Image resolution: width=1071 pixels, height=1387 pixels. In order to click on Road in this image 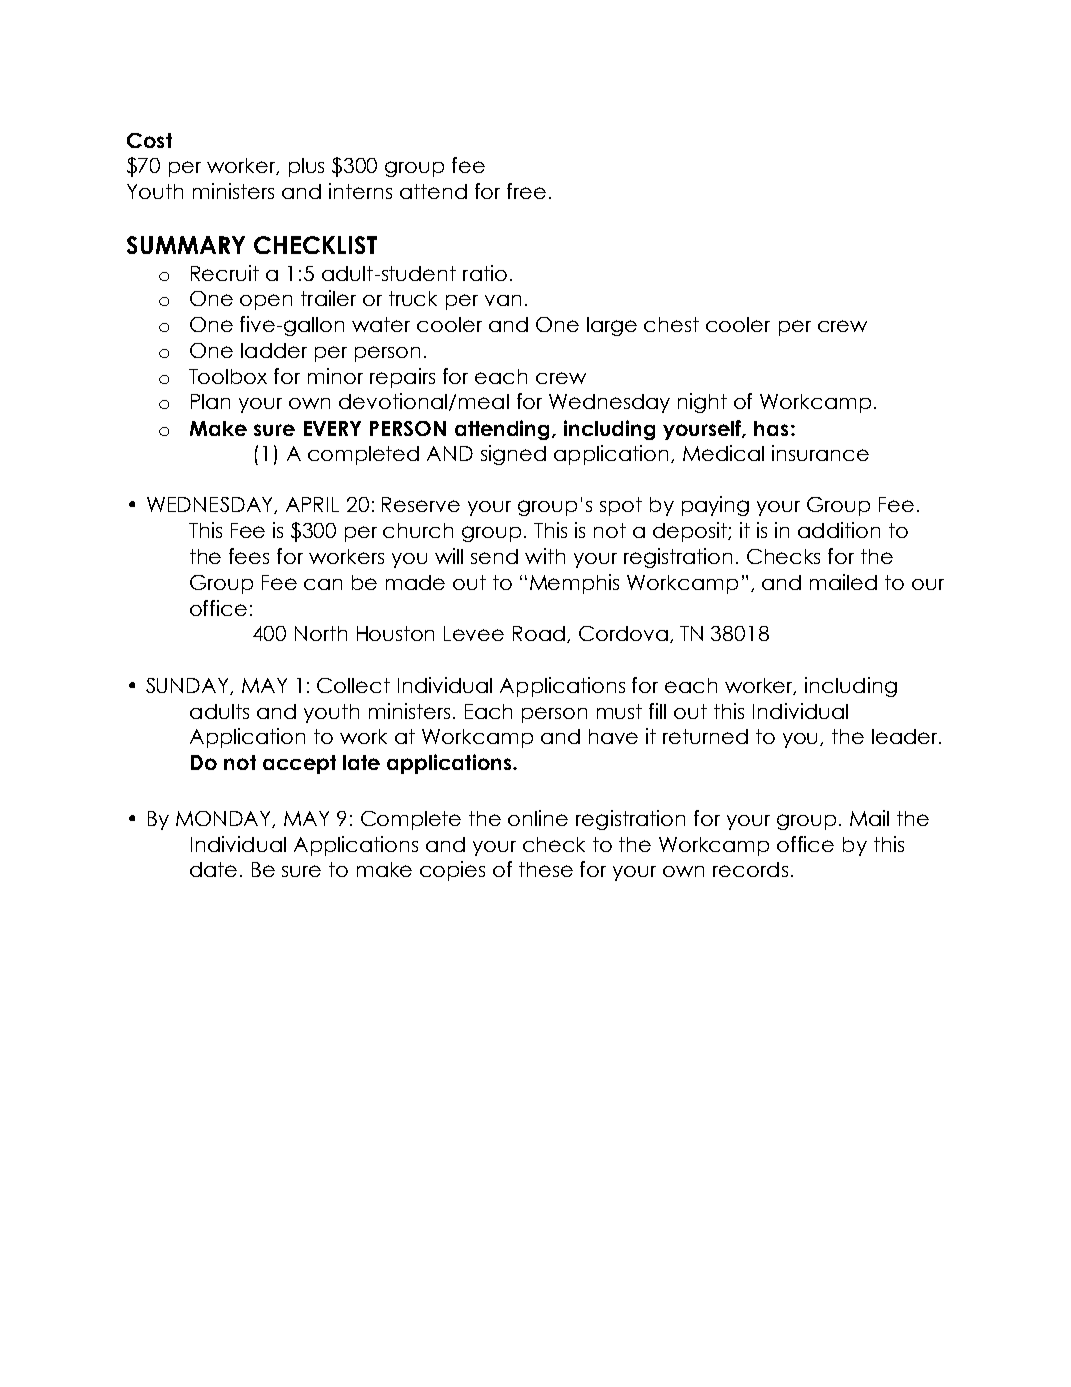, I will do `click(539, 633)`.
